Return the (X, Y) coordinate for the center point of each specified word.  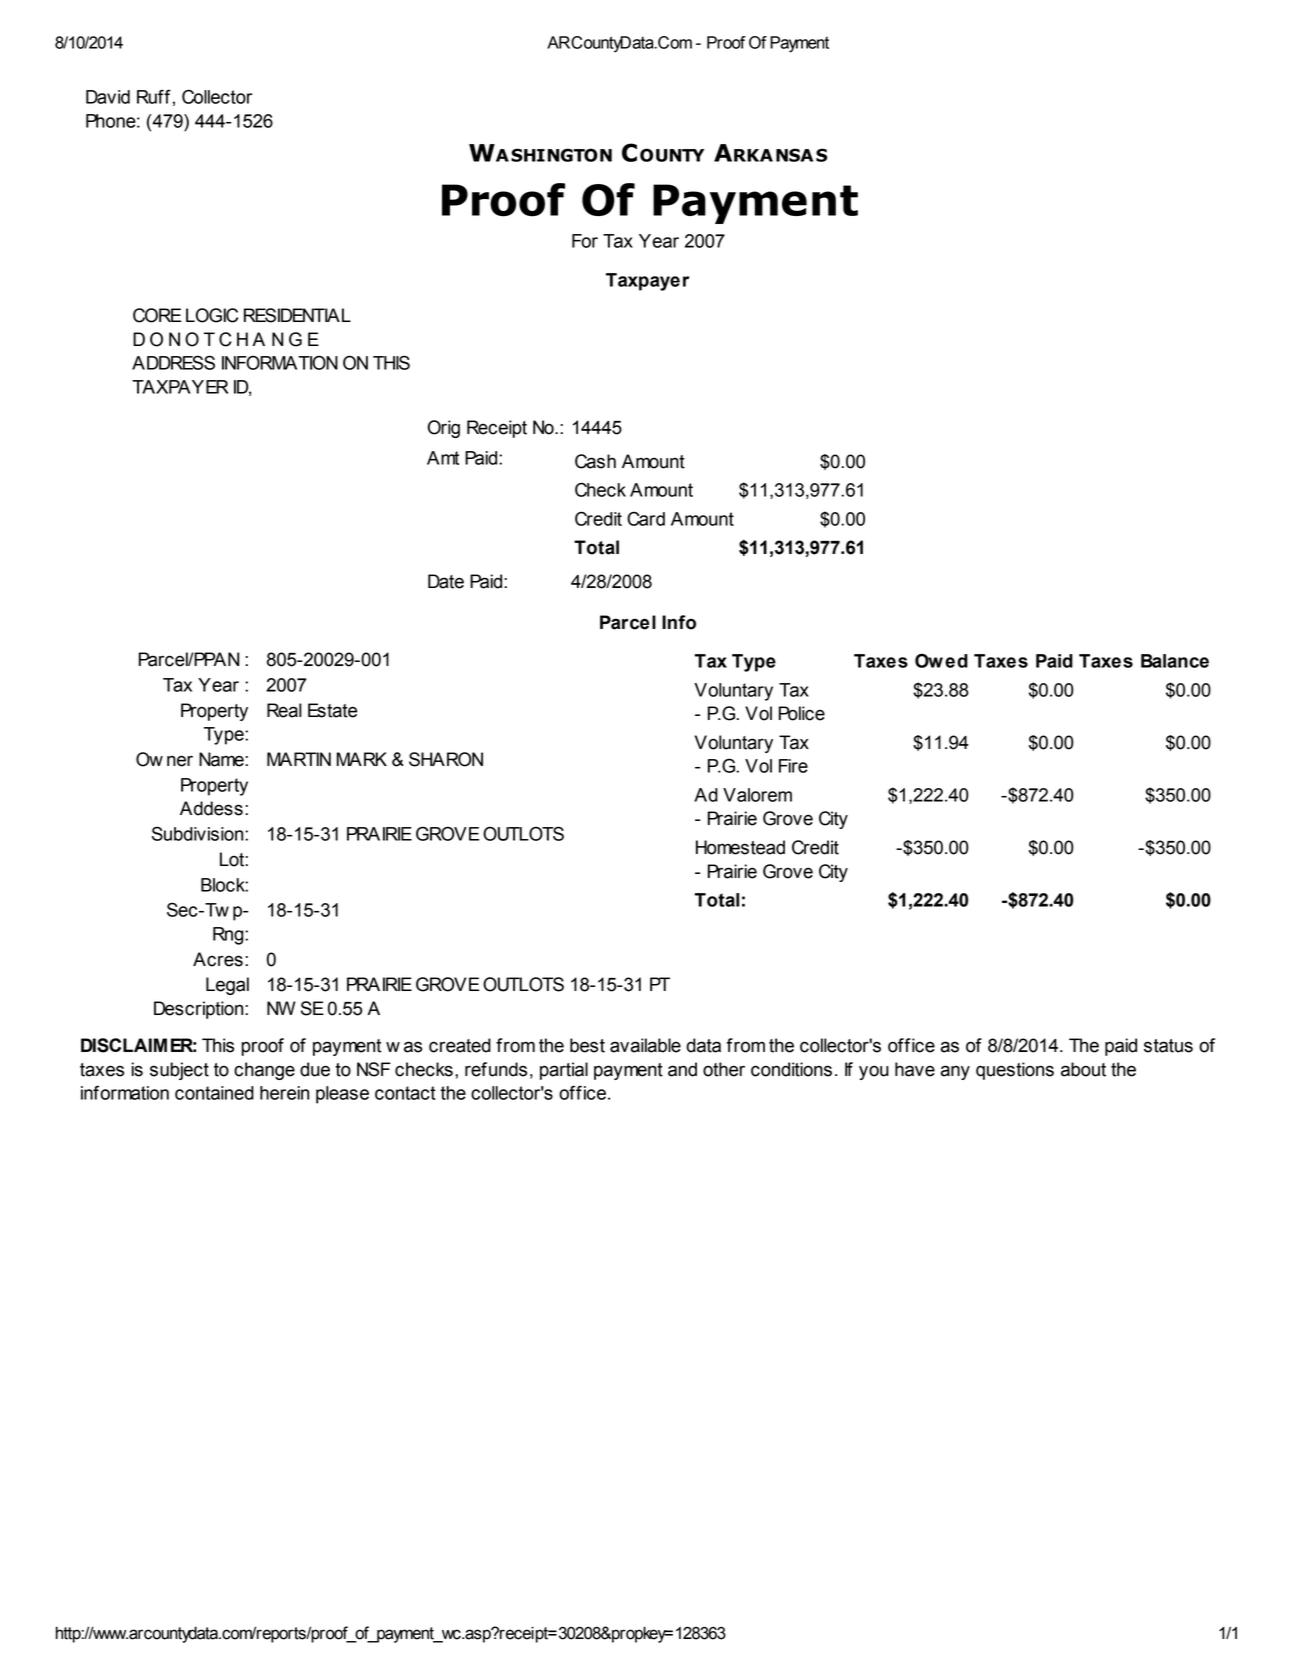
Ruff (154, 96)
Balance (1175, 661)
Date (446, 581)
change (264, 1071)
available (645, 1045)
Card (646, 518)
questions (1015, 1071)
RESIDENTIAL (297, 315)
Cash (595, 461)
